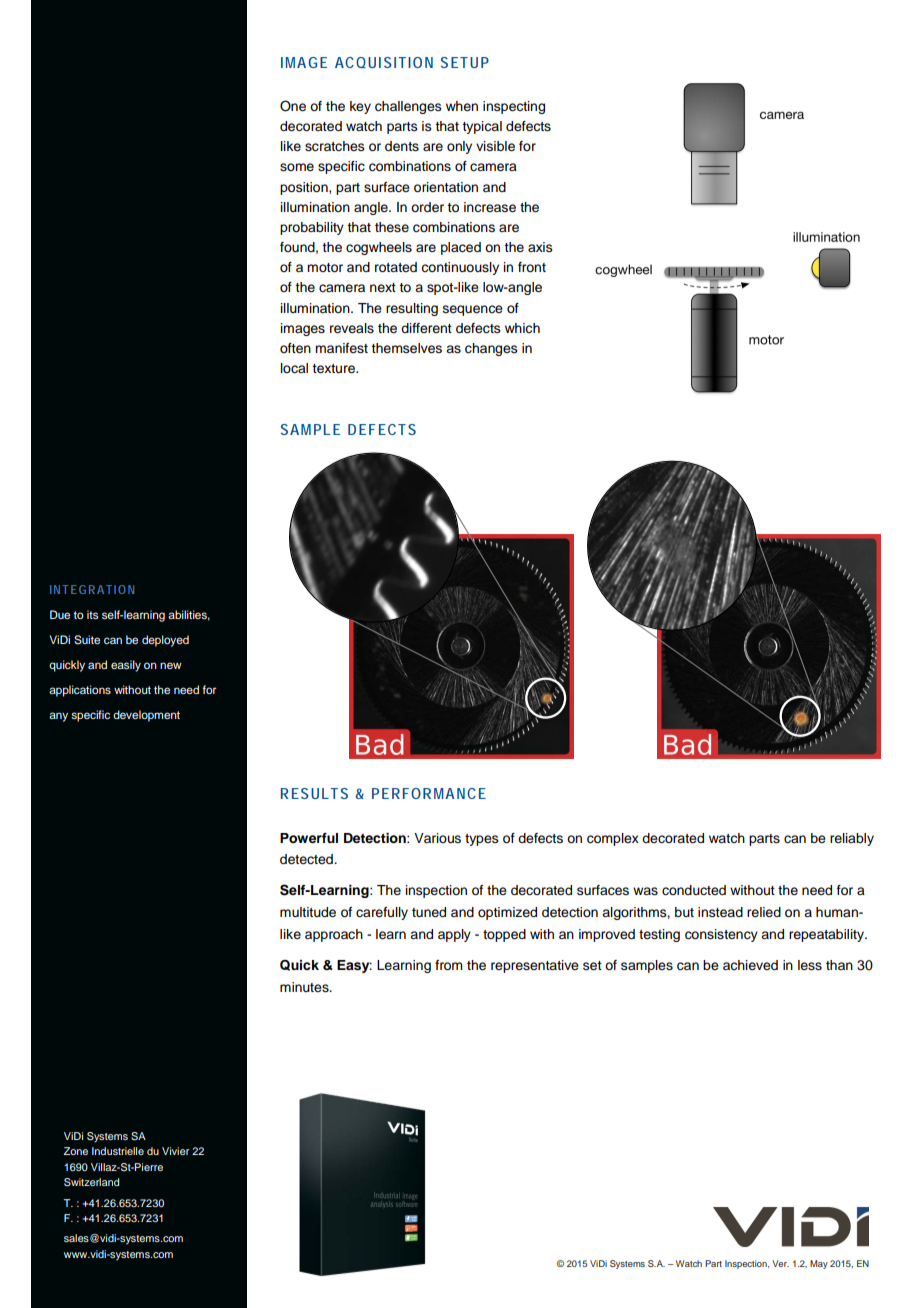 Image resolution: width=924 pixels, height=1308 pixels. I want to click on Switzerland, so click(91, 1182).
